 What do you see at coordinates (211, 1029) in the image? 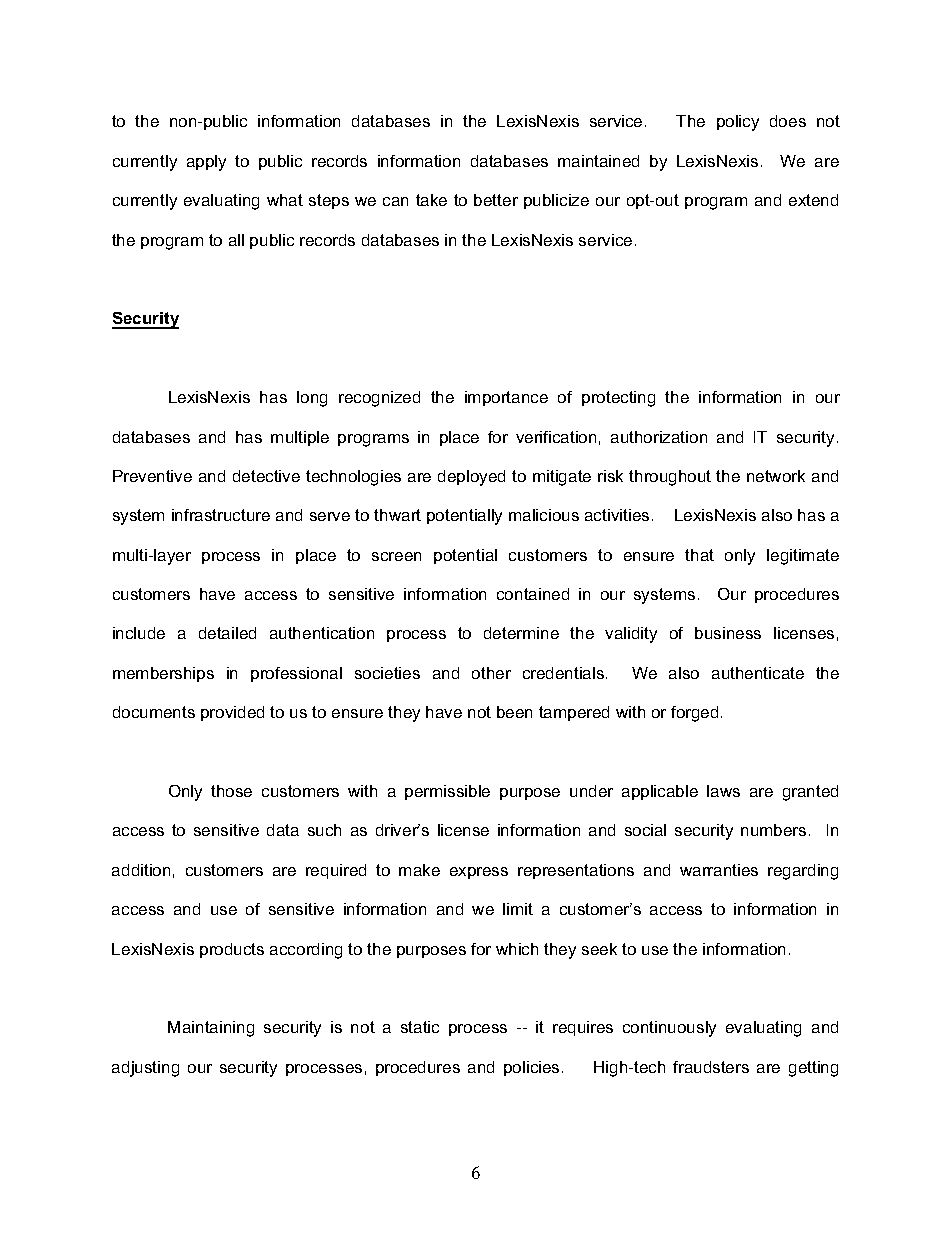
I see `Maintaining` at bounding box center [211, 1029].
